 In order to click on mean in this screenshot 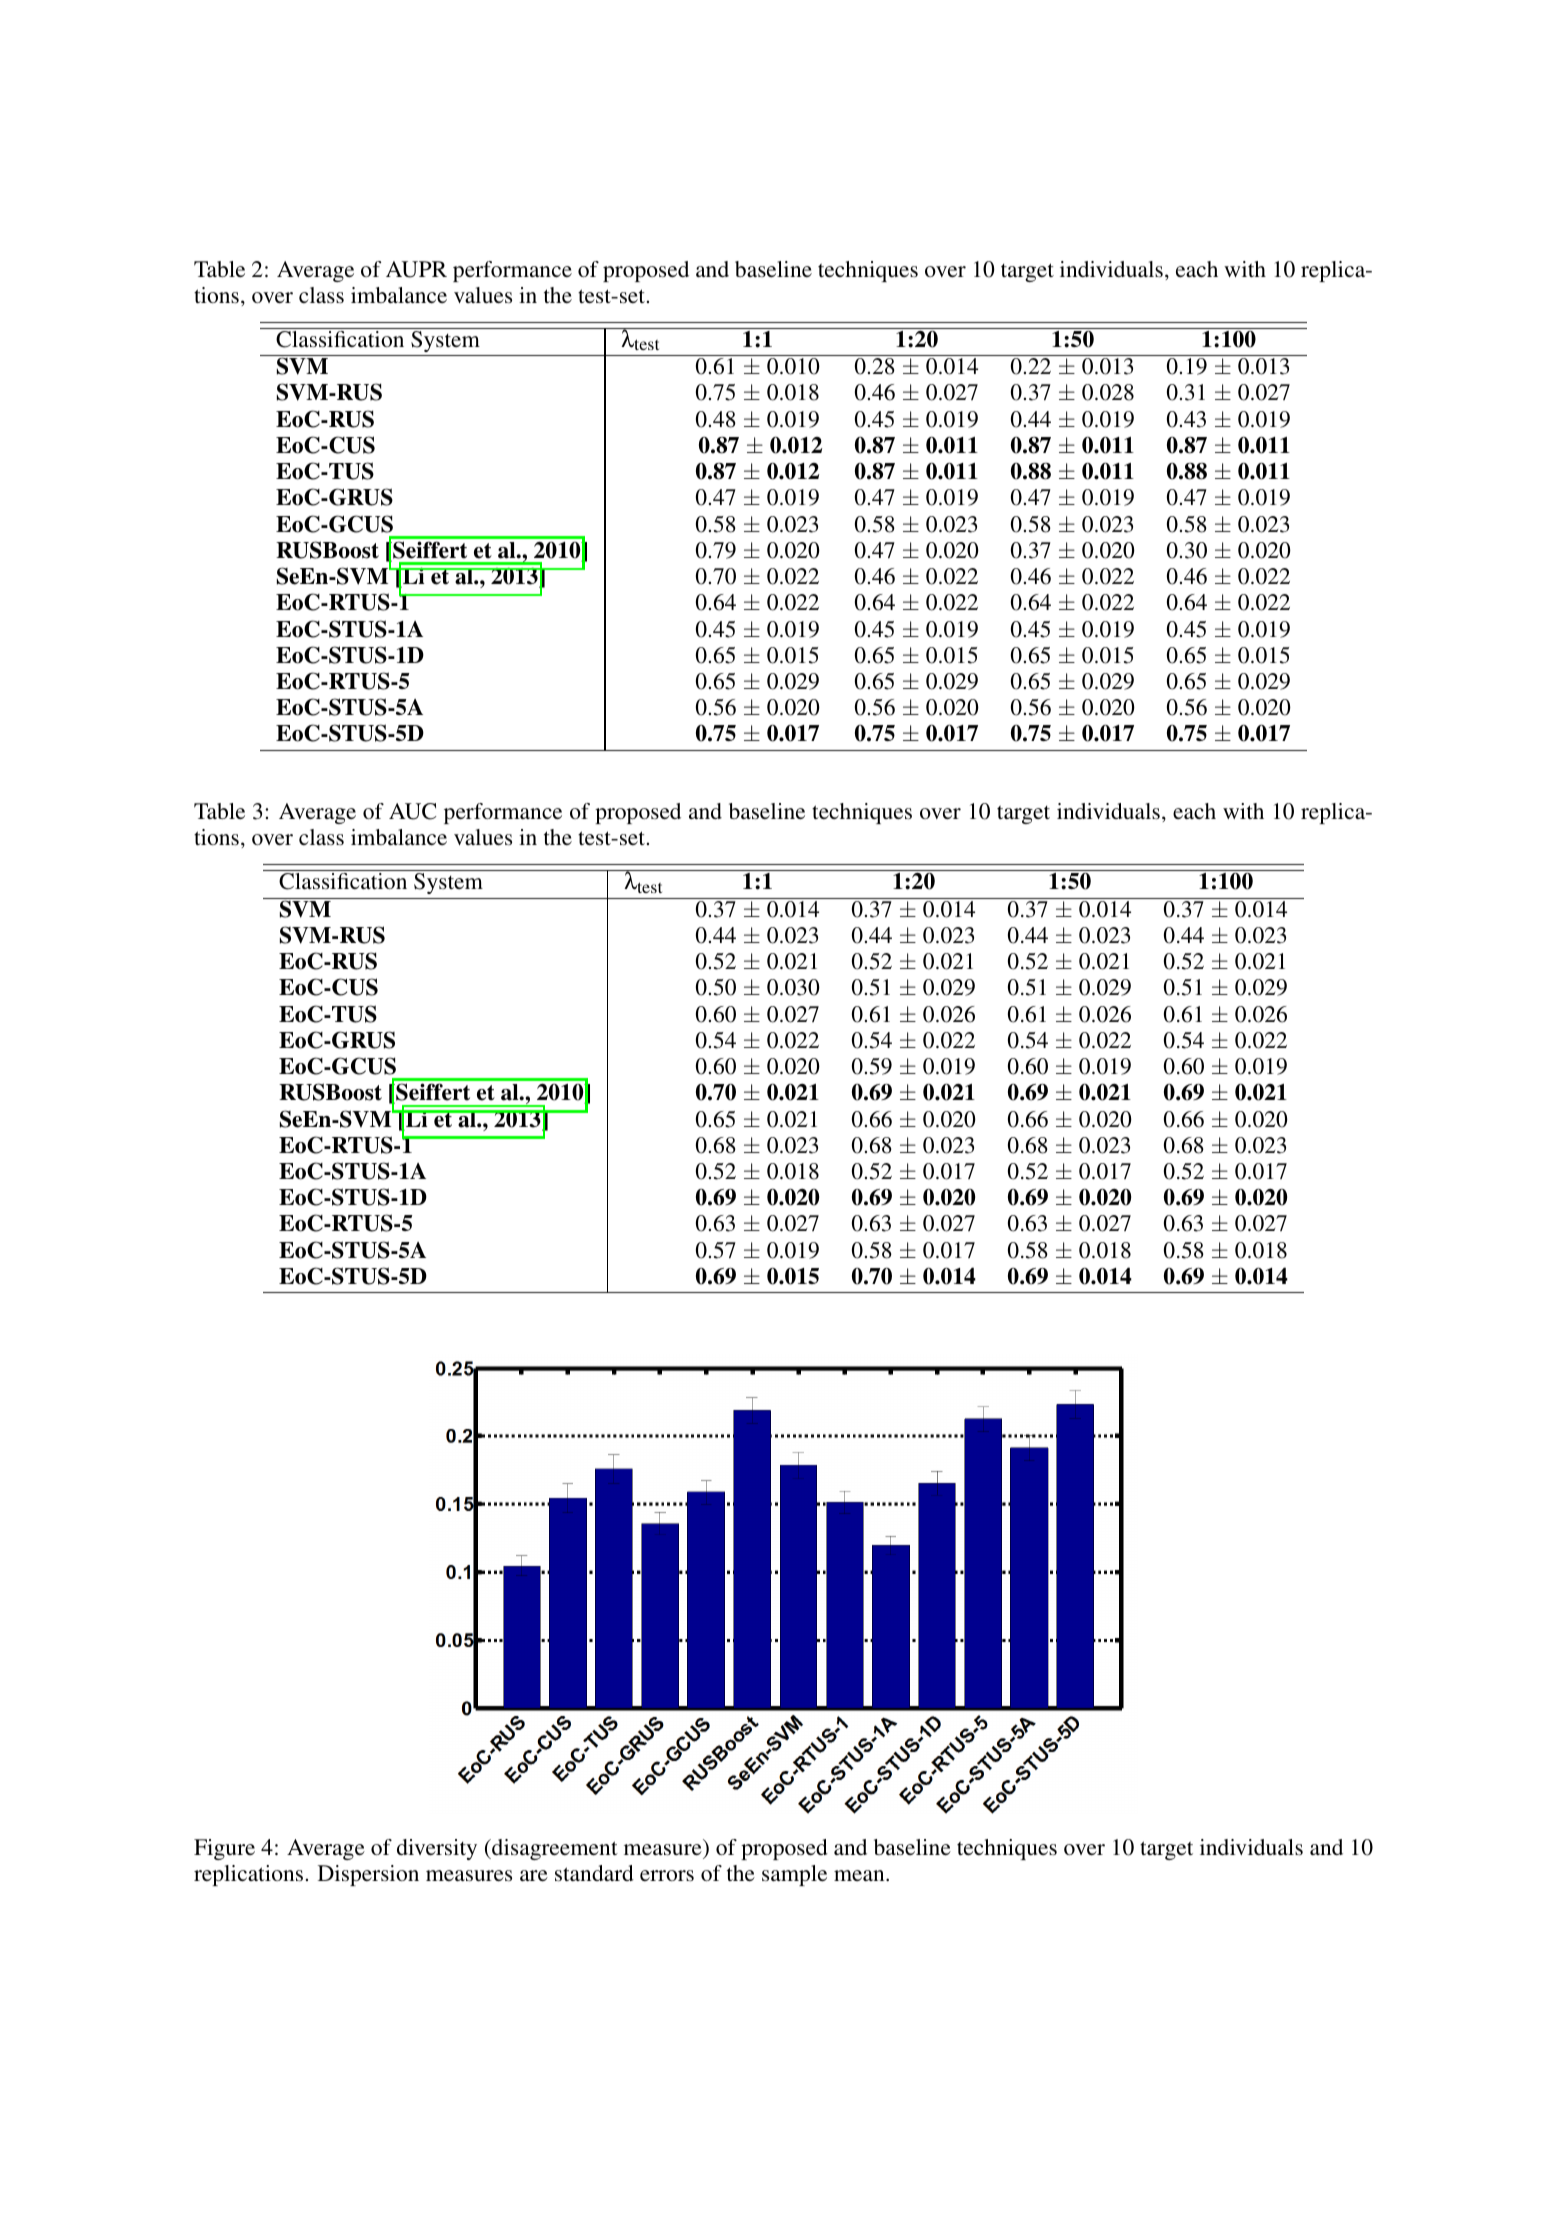, I will do `click(860, 1875)`.
